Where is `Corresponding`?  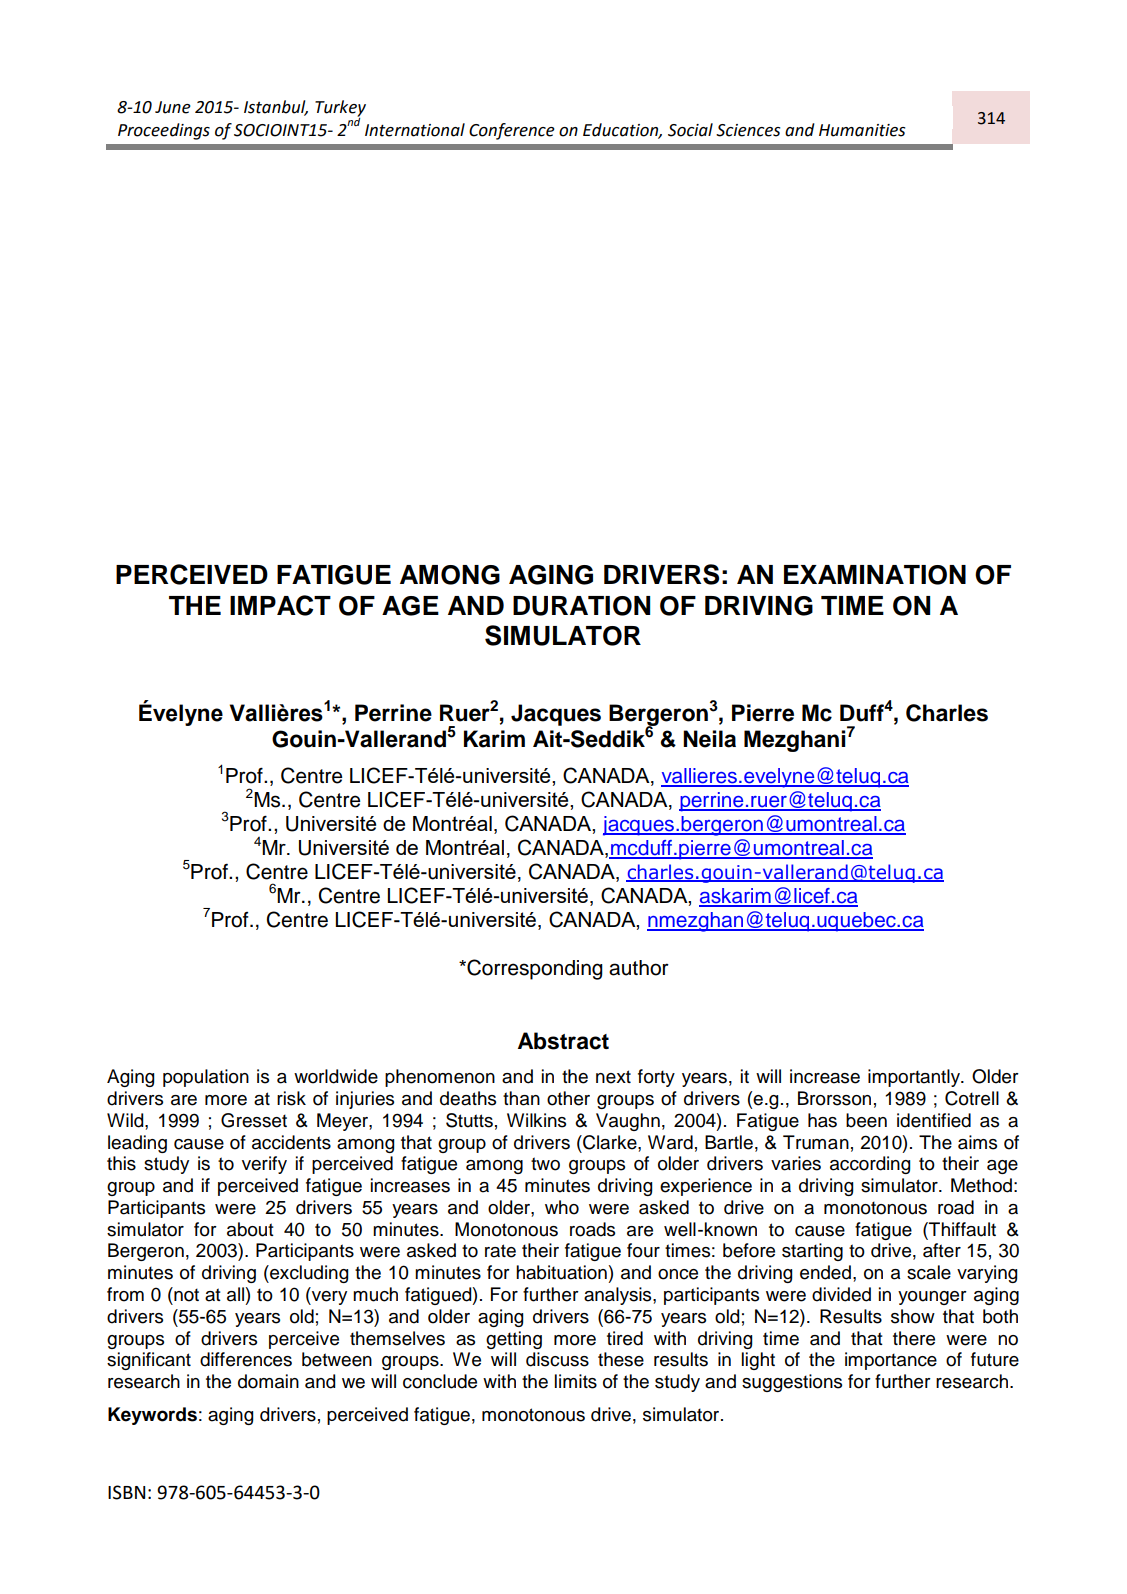 Corresponding is located at coordinates (534, 969).
